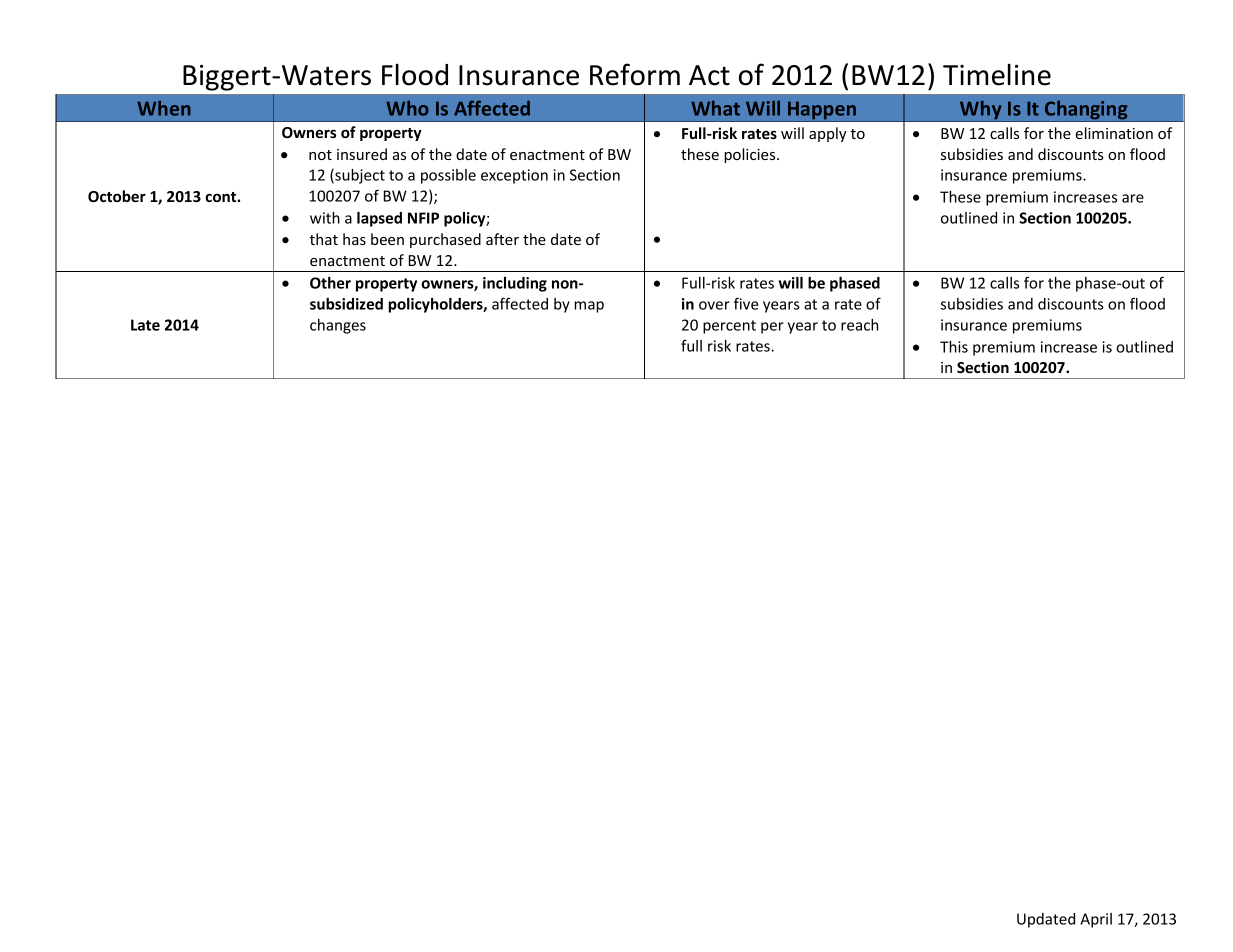  What do you see at coordinates (729, 327) in the screenshot?
I see `percent` at bounding box center [729, 327].
